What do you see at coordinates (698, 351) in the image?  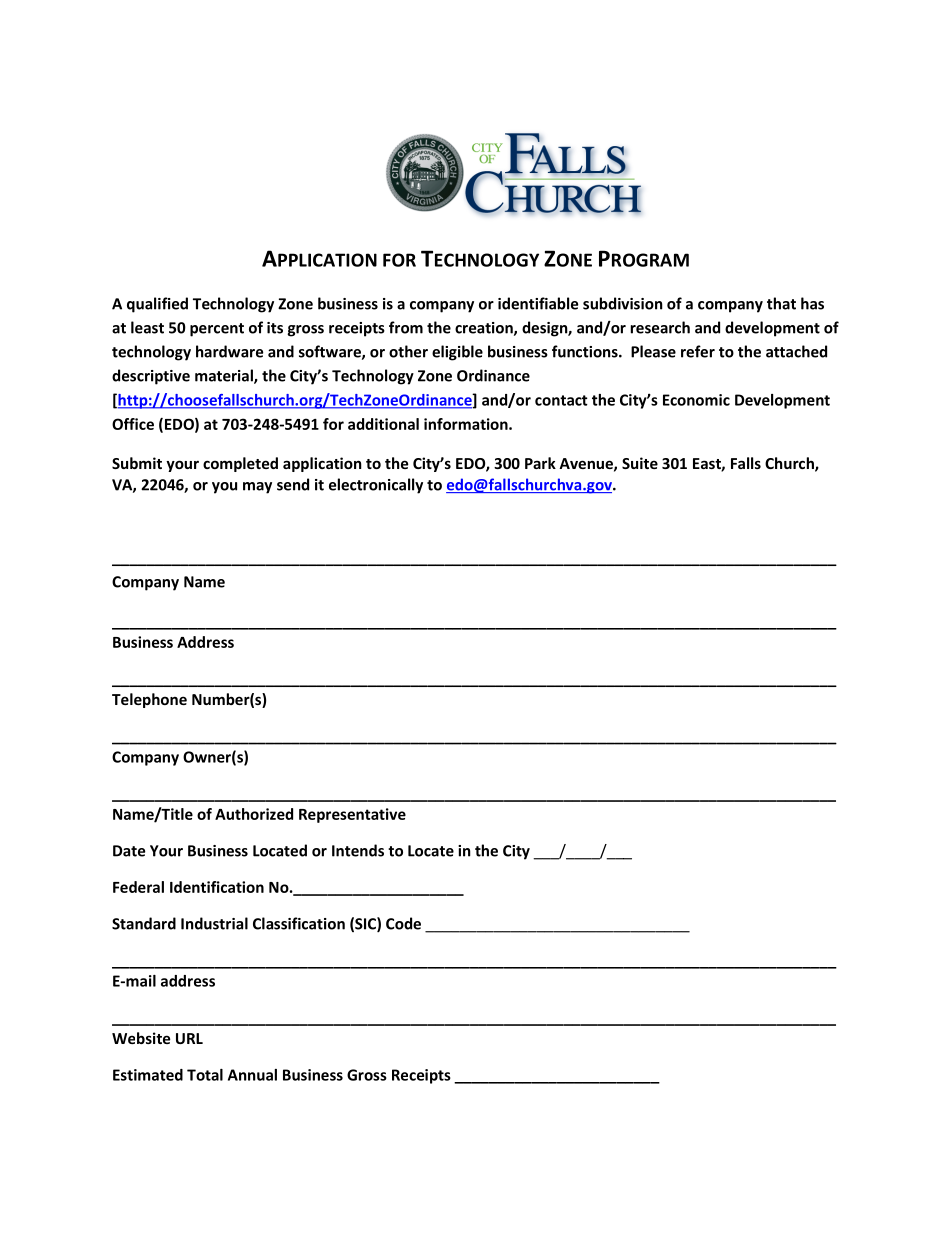 I see `refer` at bounding box center [698, 351].
